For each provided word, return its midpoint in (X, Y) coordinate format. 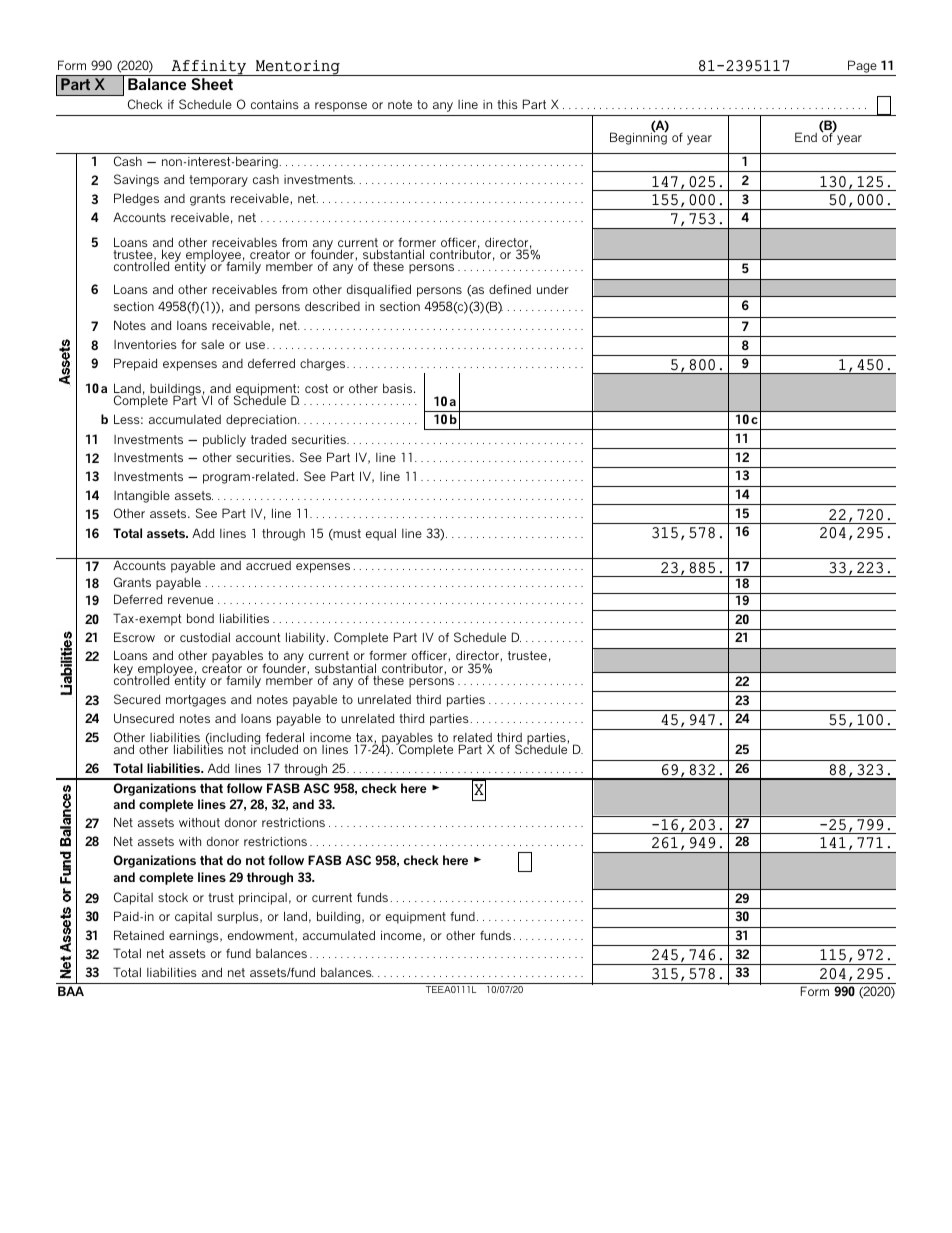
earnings (195, 937)
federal (285, 738)
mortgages (196, 701)
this (507, 104)
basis (399, 388)
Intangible (142, 496)
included (274, 748)
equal (381, 534)
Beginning (638, 138)
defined (510, 289)
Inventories (145, 344)
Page (862, 66)
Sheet (212, 84)
